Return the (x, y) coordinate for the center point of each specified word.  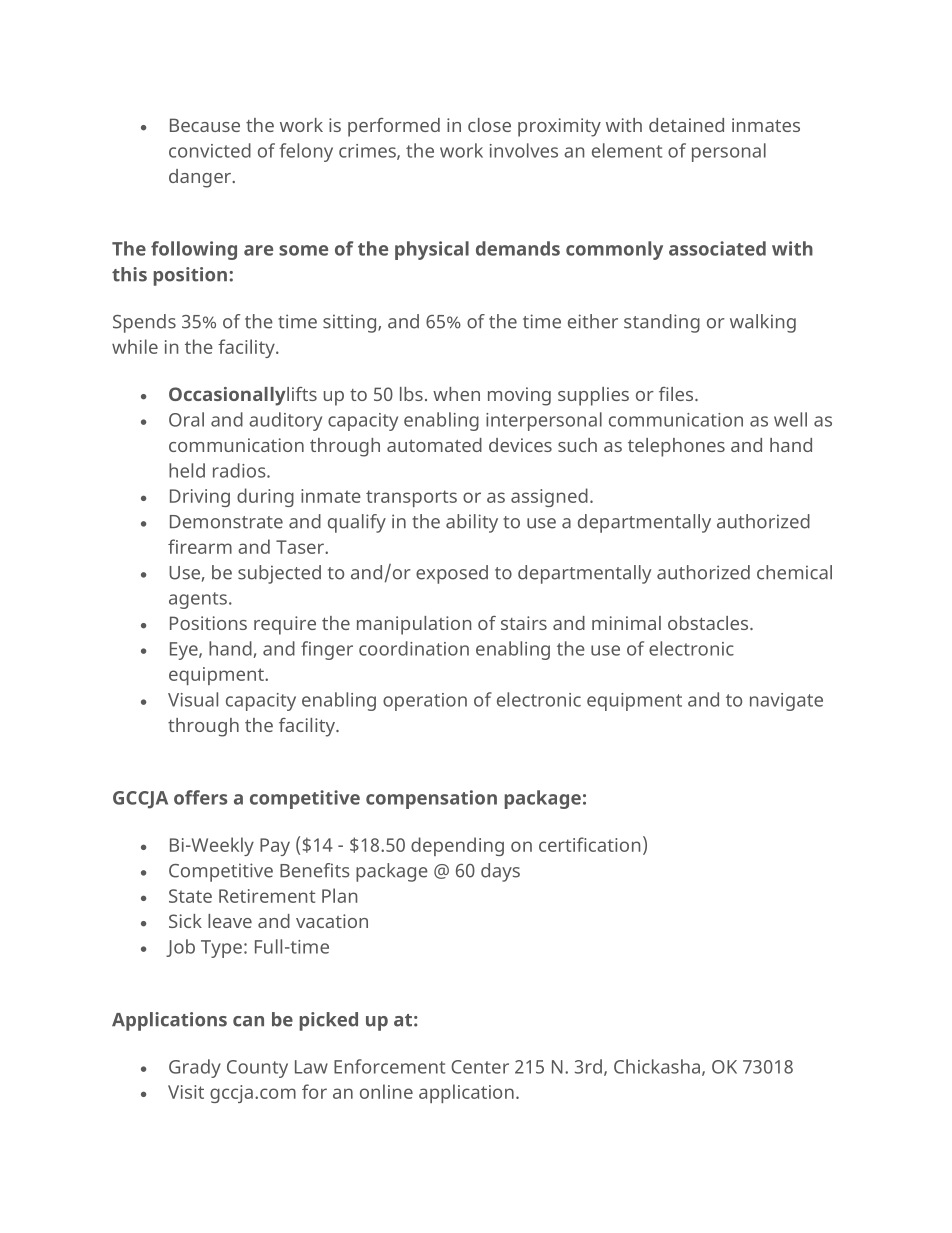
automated (434, 445)
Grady (195, 1068)
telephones (676, 447)
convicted (210, 150)
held (187, 470)
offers (200, 797)
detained (686, 125)
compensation (431, 799)
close (489, 125)
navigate (786, 702)
